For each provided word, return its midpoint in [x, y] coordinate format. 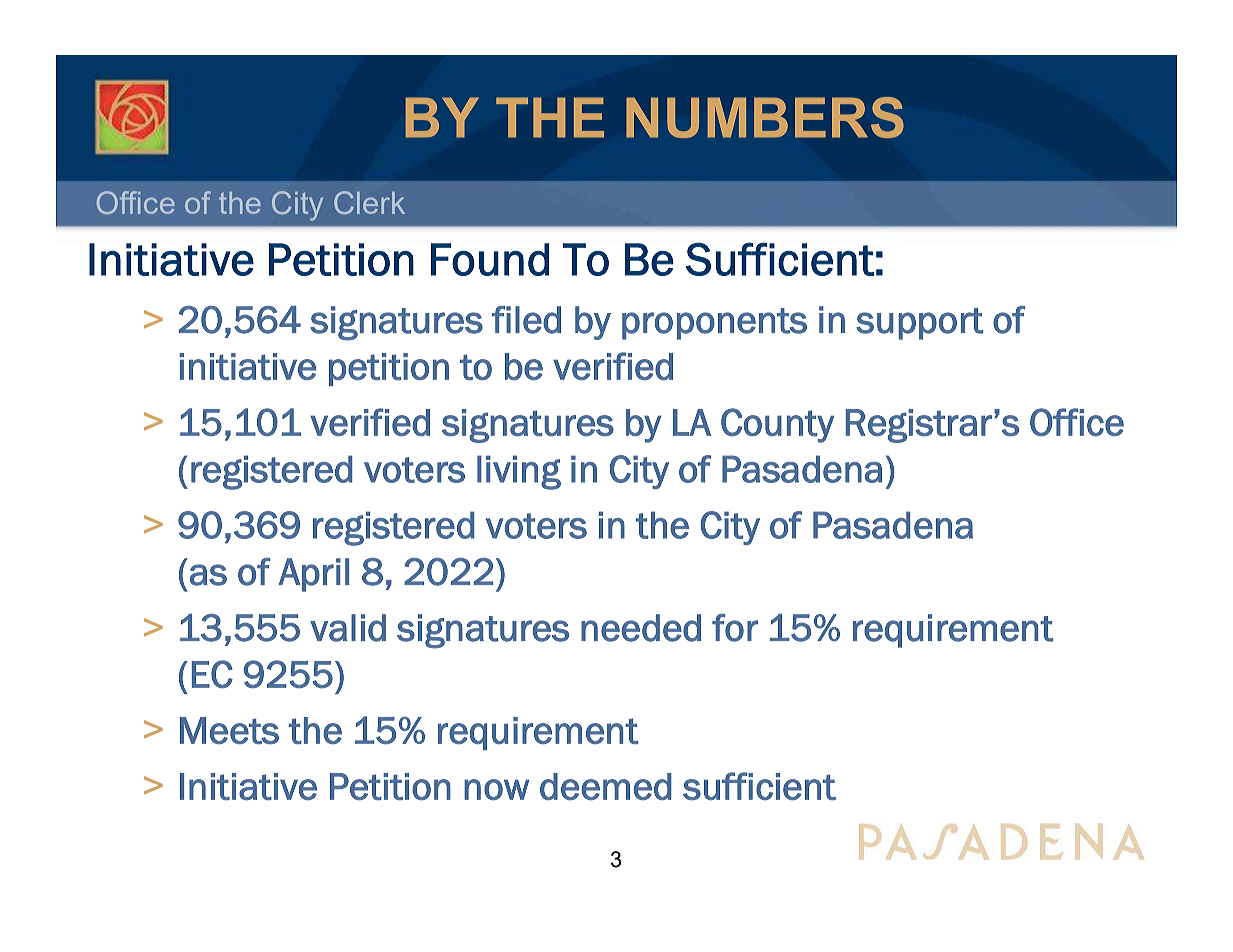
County [777, 425]
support [920, 324]
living [519, 472]
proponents [714, 324]
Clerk [369, 202]
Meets [229, 730]
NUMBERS [765, 117]
